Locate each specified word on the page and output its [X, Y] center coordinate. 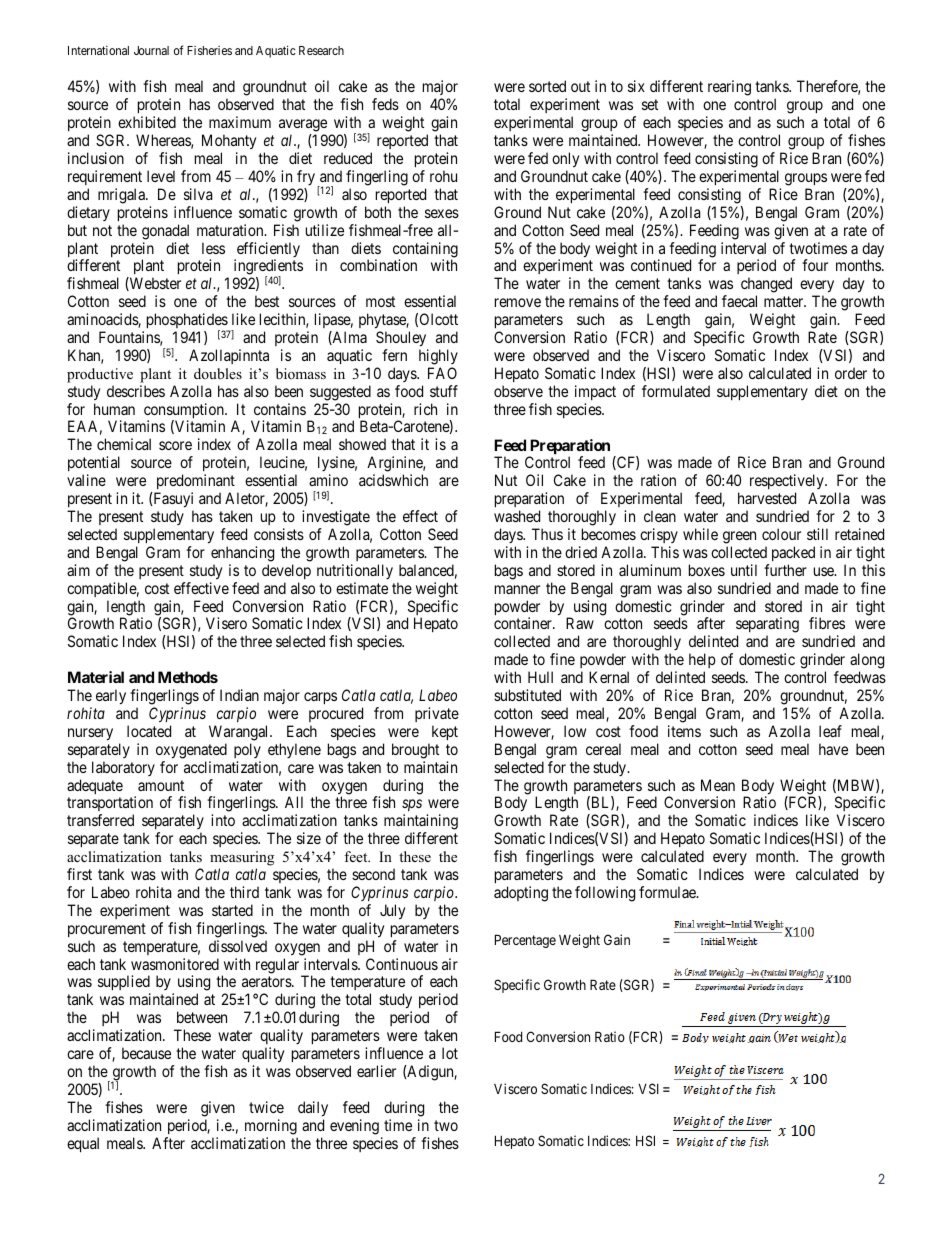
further [785, 570]
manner [517, 589]
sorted [547, 86]
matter [785, 301]
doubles [218, 373]
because [146, 1053]
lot [450, 1053]
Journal [151, 50]
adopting [521, 894]
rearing [729, 88]
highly [438, 357]
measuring [242, 860]
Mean [718, 785]
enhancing [242, 554]
